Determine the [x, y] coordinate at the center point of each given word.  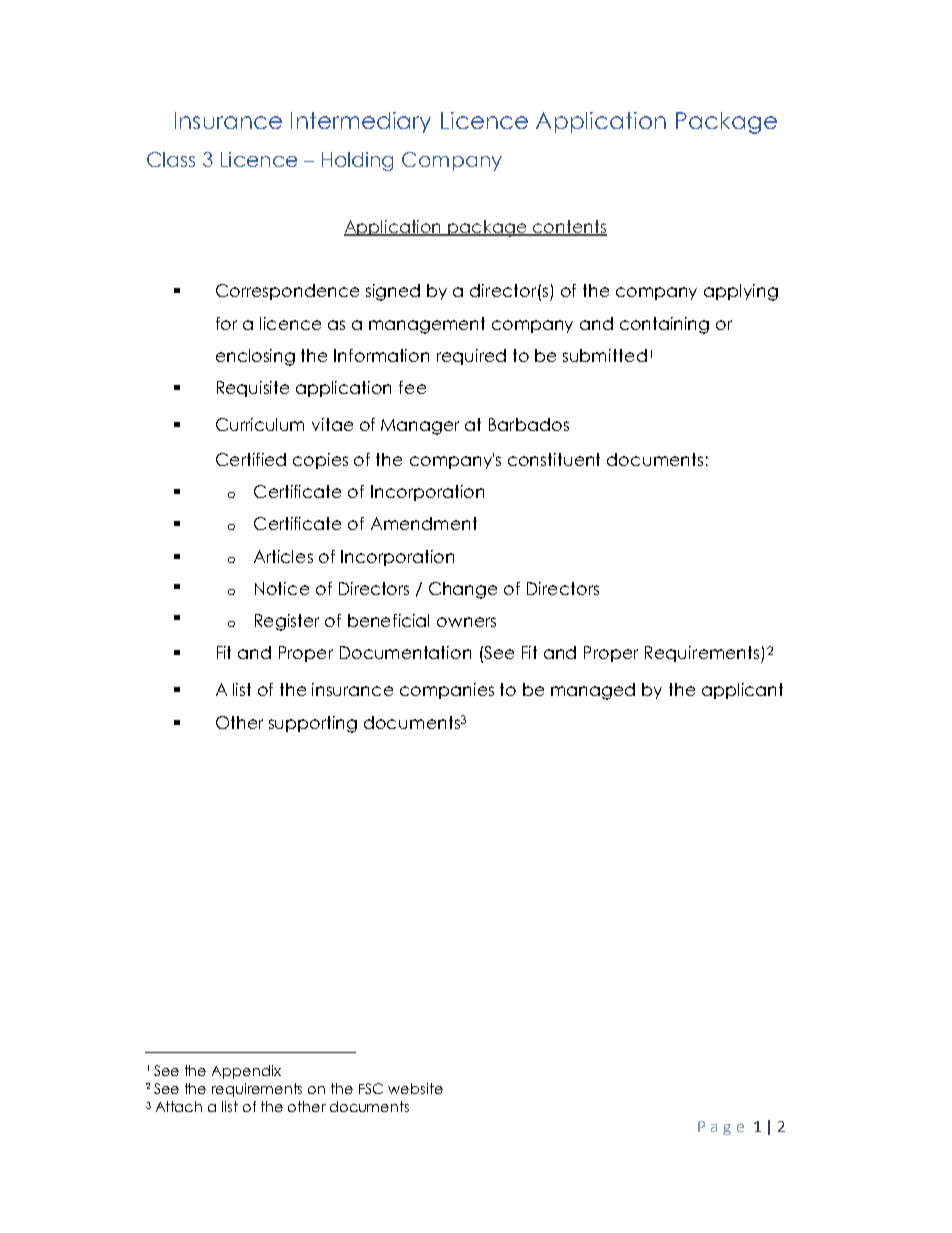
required [471, 357]
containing [664, 325]
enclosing [255, 357]
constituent [554, 459]
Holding [357, 161]
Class [171, 159]
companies [447, 691]
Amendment [424, 523]
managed [593, 691]
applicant [742, 691]
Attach [179, 1106]
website [415, 1088]
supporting [313, 724]
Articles [283, 556]
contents [569, 227]
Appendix [246, 1072]
